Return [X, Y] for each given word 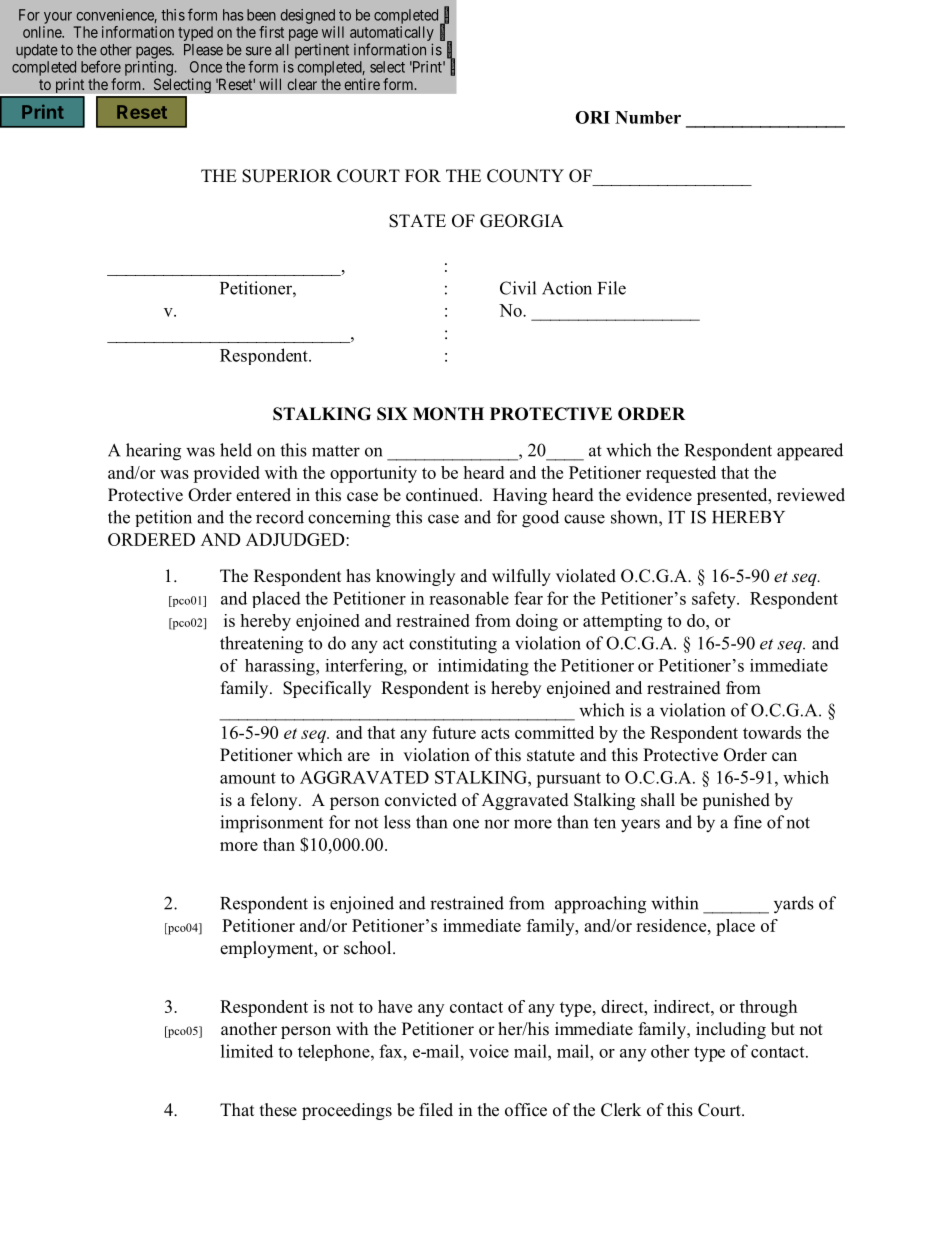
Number [648, 117]
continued [443, 495]
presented [733, 496]
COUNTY [525, 176]
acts [495, 733]
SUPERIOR [287, 176]
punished [736, 801]
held [236, 450]
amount [248, 778]
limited [247, 1051]
